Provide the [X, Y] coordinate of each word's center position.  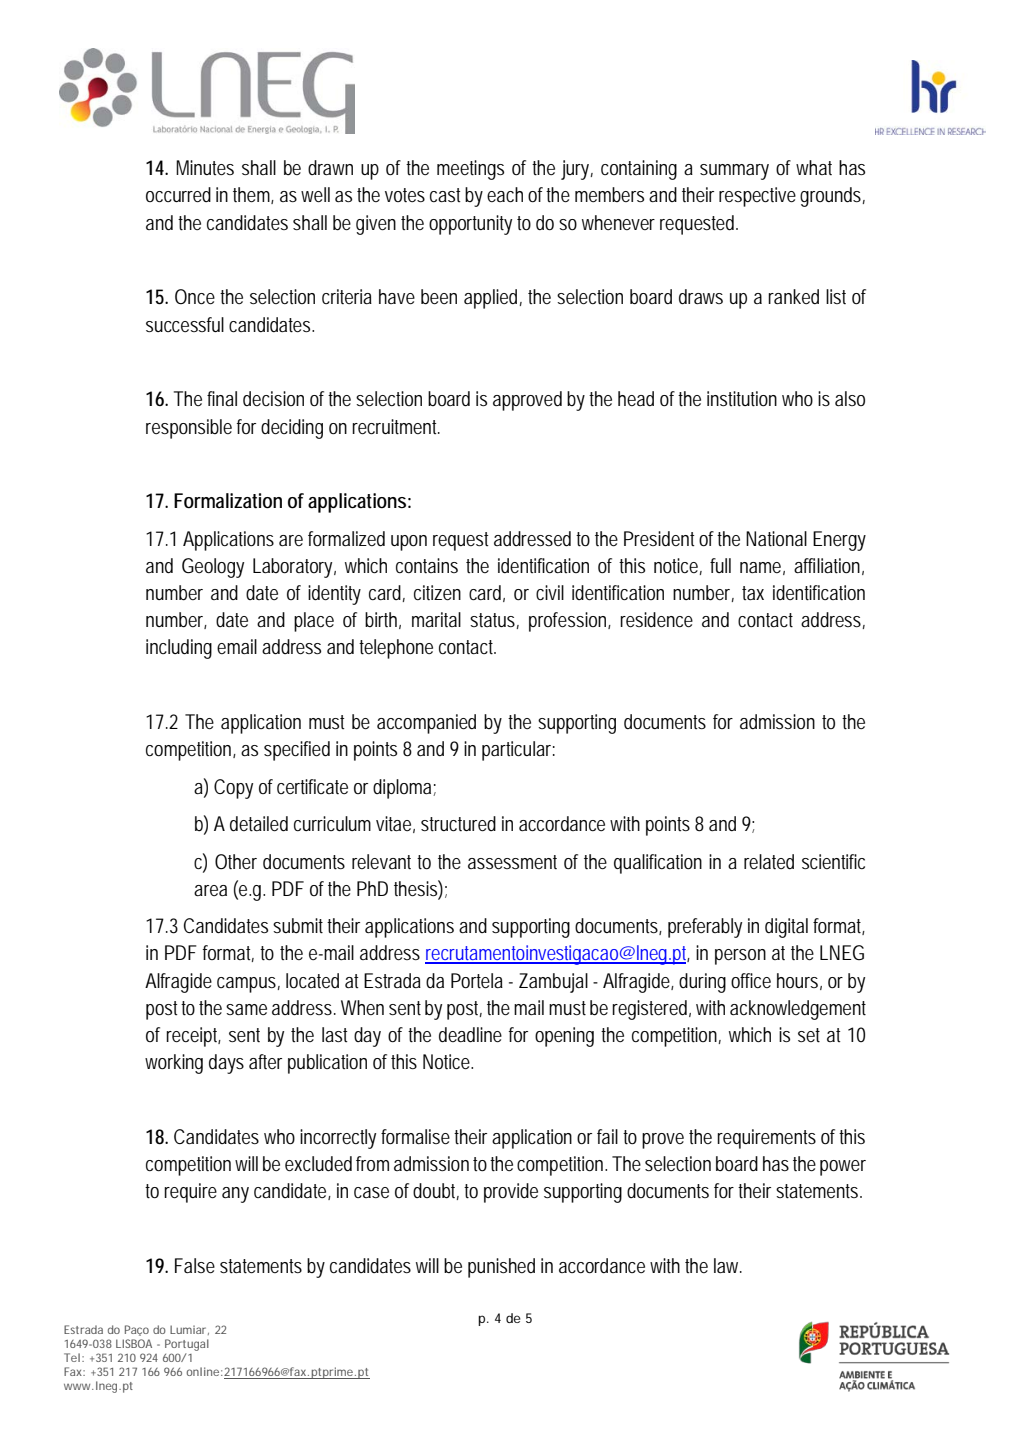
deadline [470, 1035]
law [728, 1265]
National [776, 539]
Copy [233, 789]
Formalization [228, 501]
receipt [193, 1037]
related [769, 861]
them [253, 195]
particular [518, 751]
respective [757, 197]
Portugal [187, 1345]
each [505, 194]
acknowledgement [798, 1010]
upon [409, 543]
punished [501, 1268]
